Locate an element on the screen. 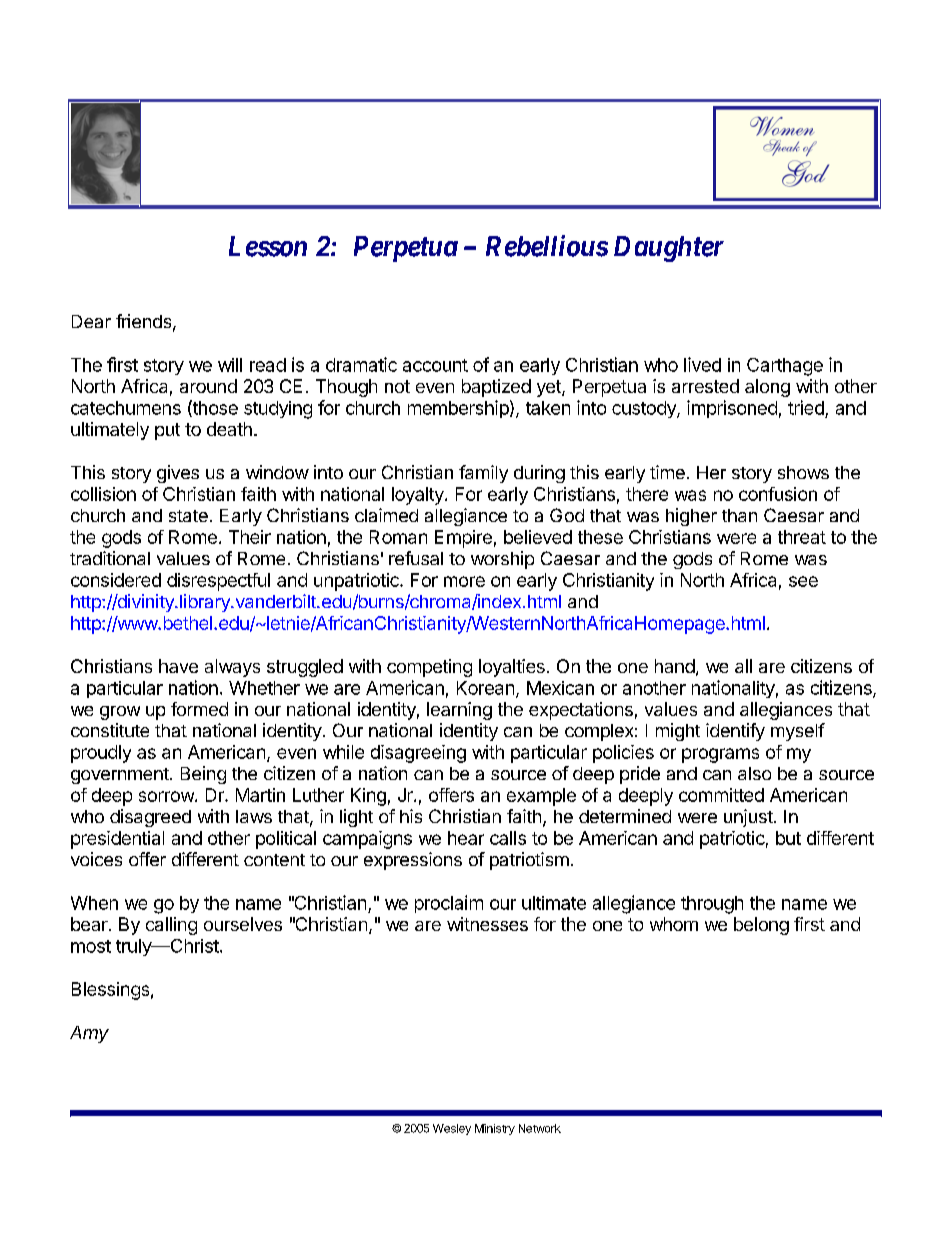 Image resolution: width=952 pixels, height=1233 pixels. Lesson is located at coordinates (268, 246).
